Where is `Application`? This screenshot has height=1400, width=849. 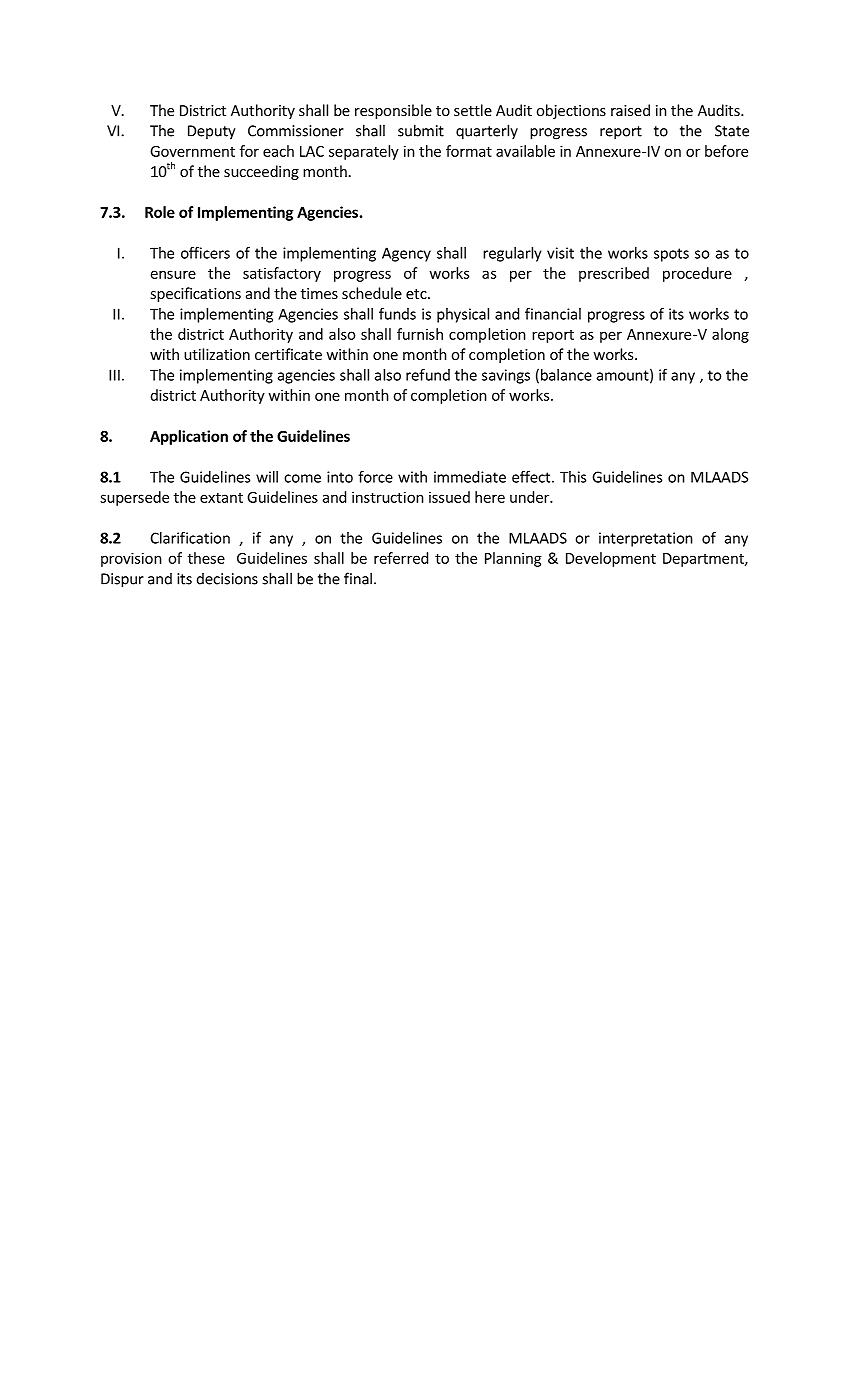
Application is located at coordinates (189, 437).
